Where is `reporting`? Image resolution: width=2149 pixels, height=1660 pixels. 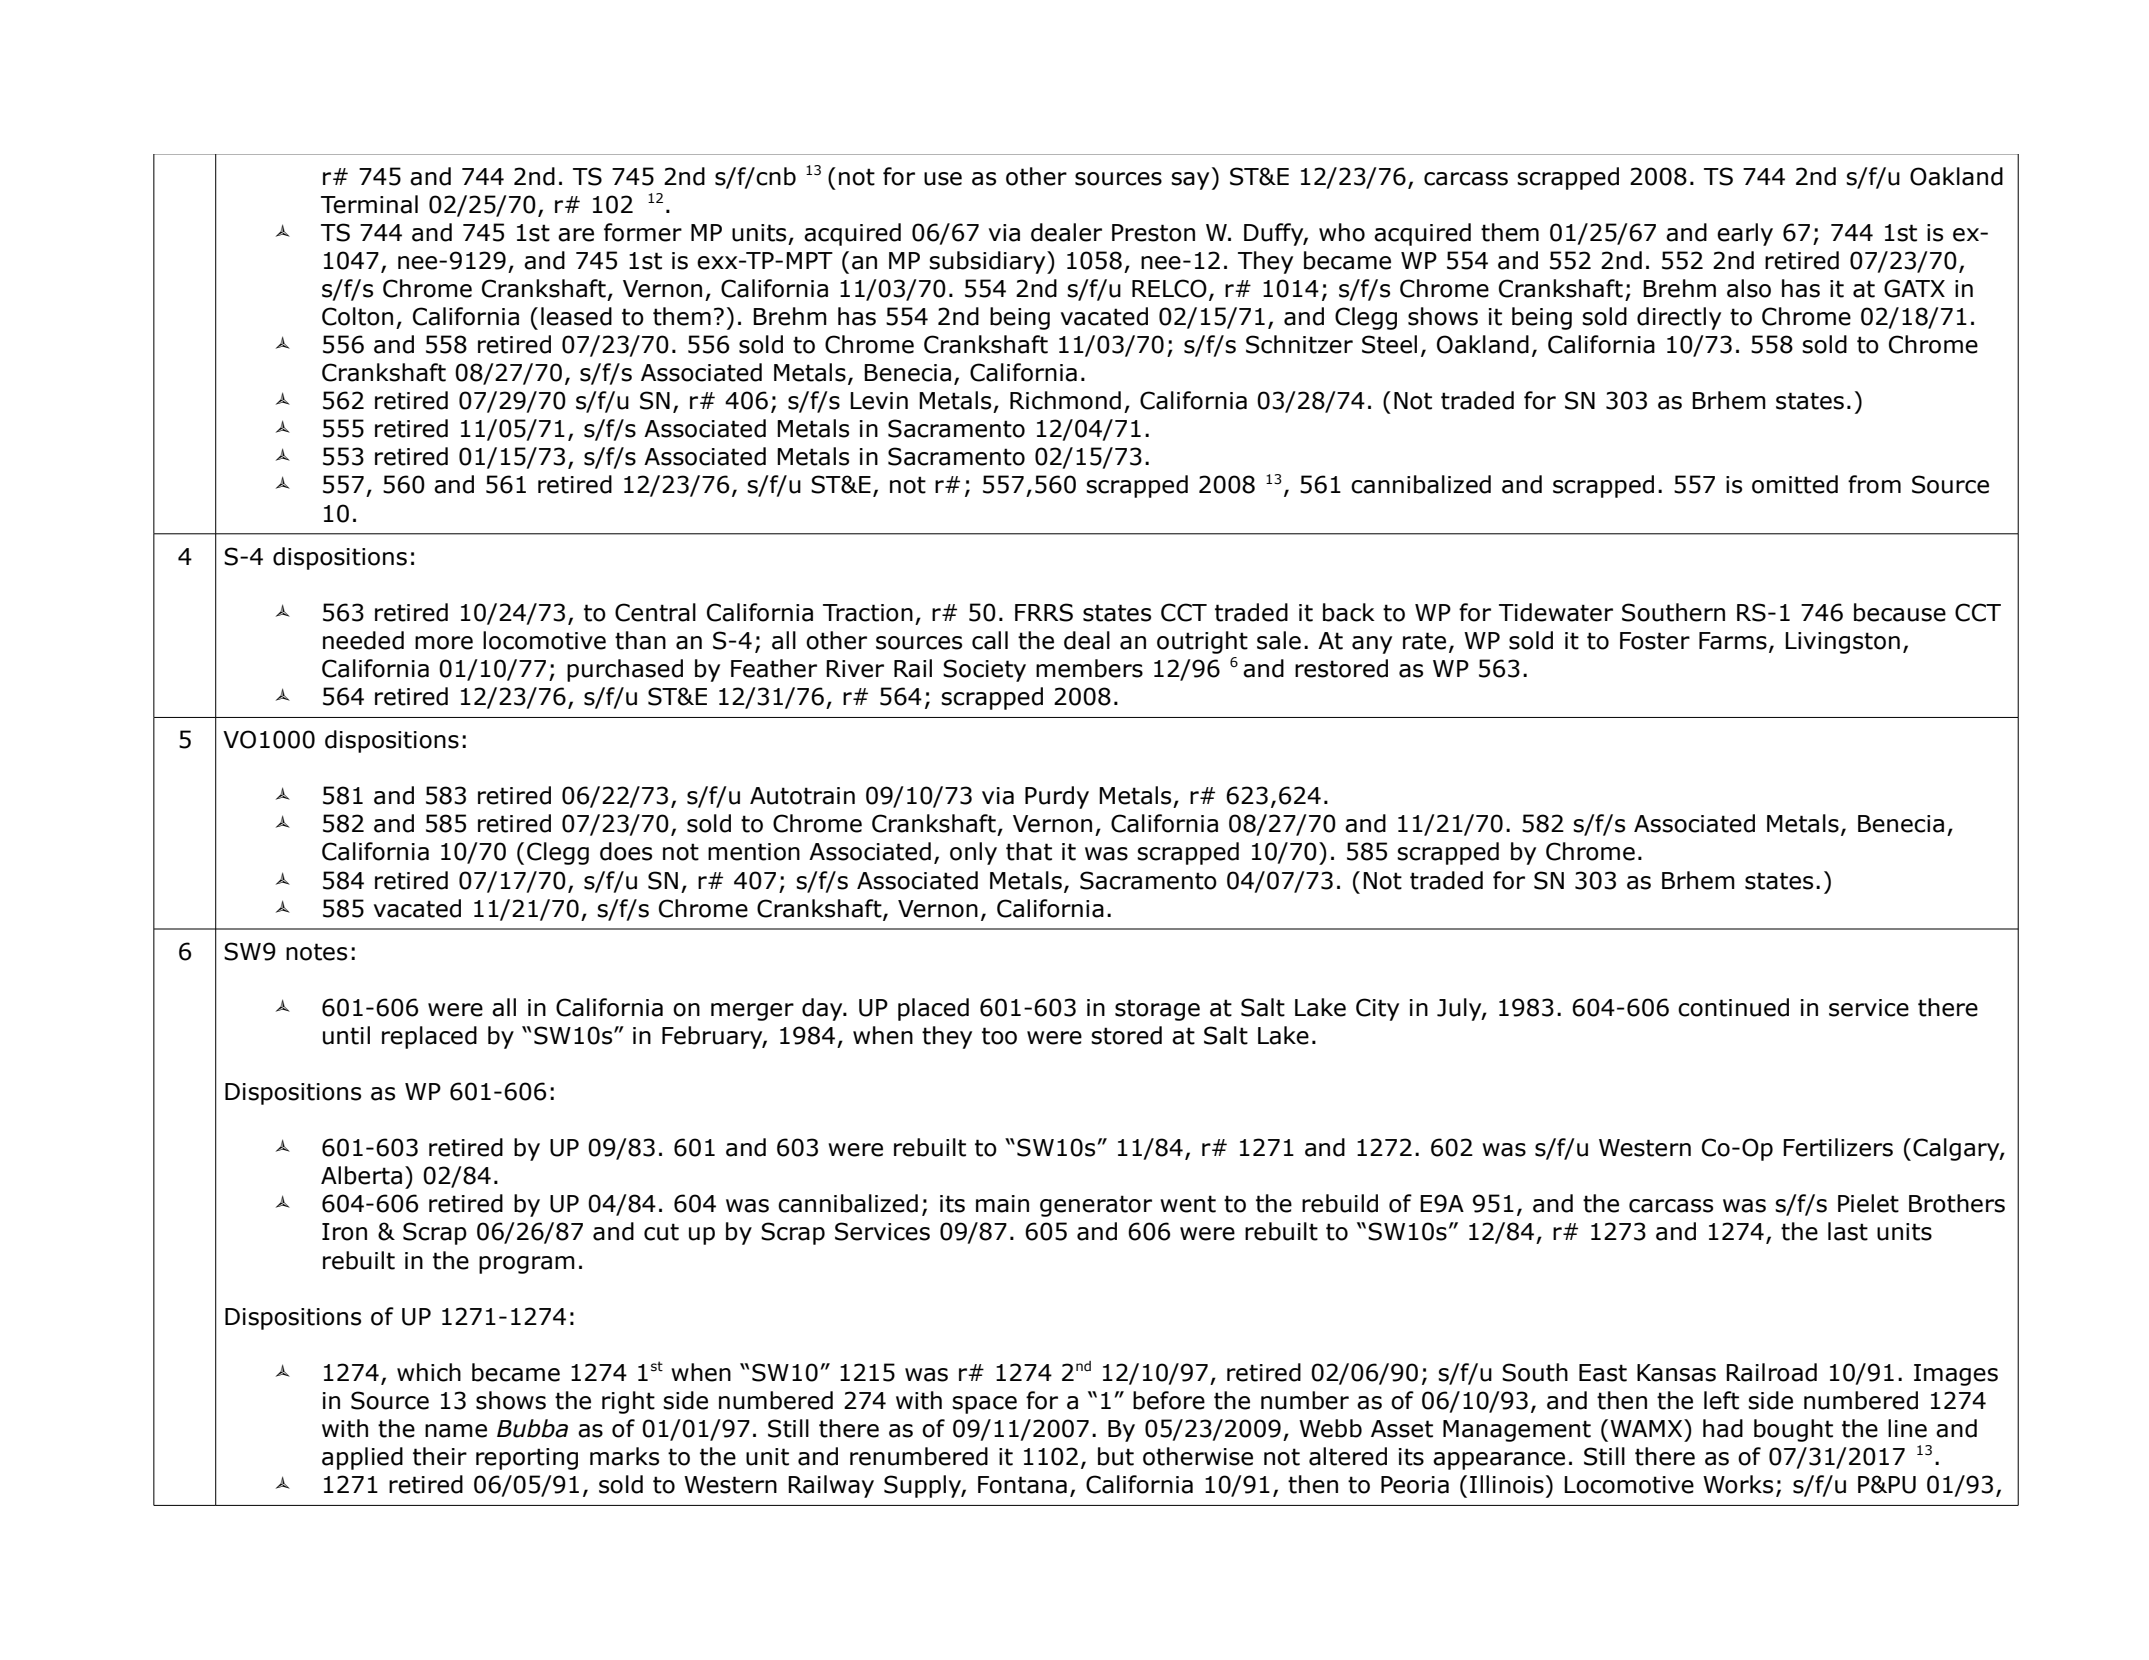
reporting is located at coordinates (527, 1459).
